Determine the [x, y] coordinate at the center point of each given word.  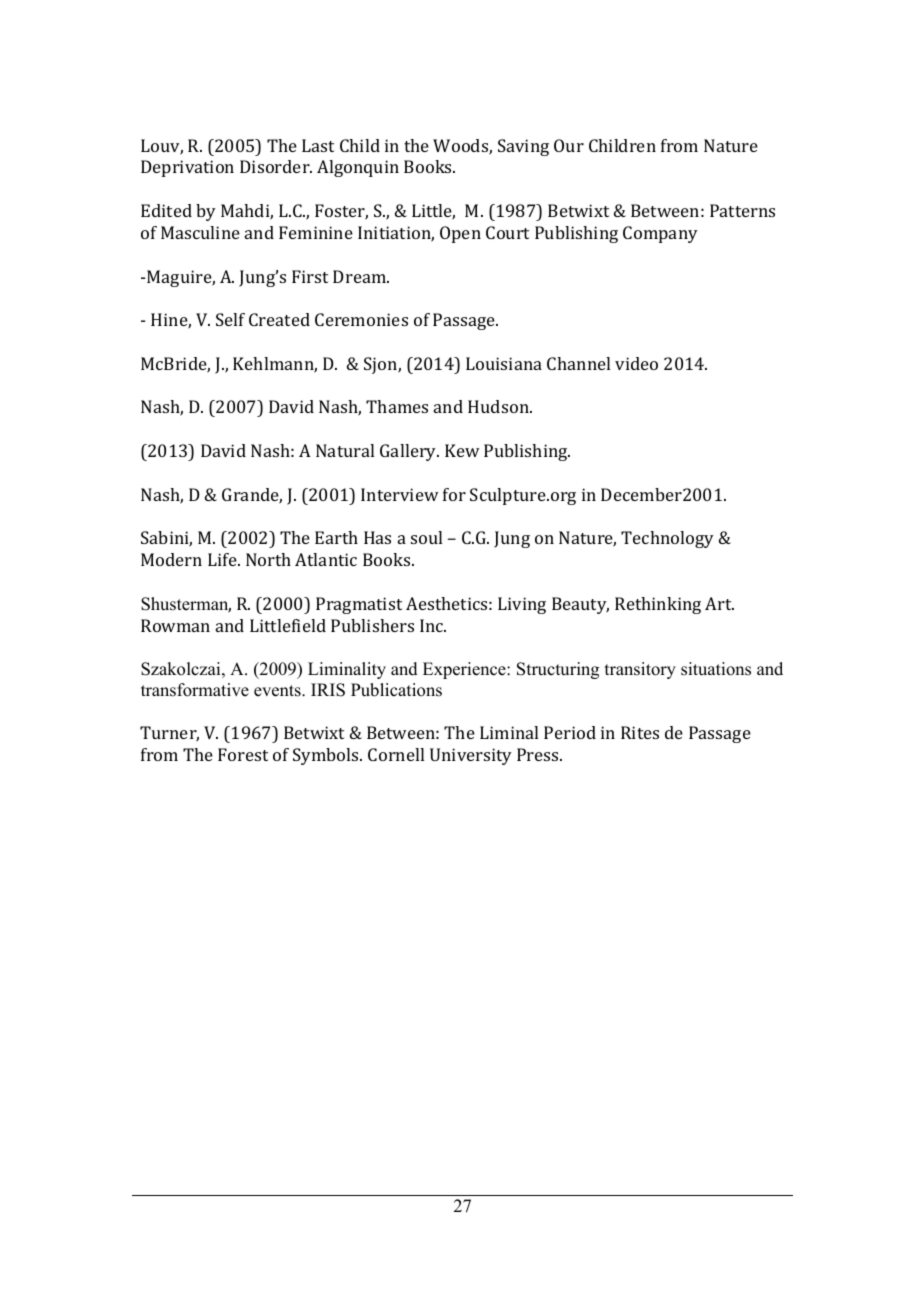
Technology [667, 539]
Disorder [276, 166]
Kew [462, 450]
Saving [523, 147]
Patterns [742, 210]
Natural [345, 450]
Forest [243, 754]
